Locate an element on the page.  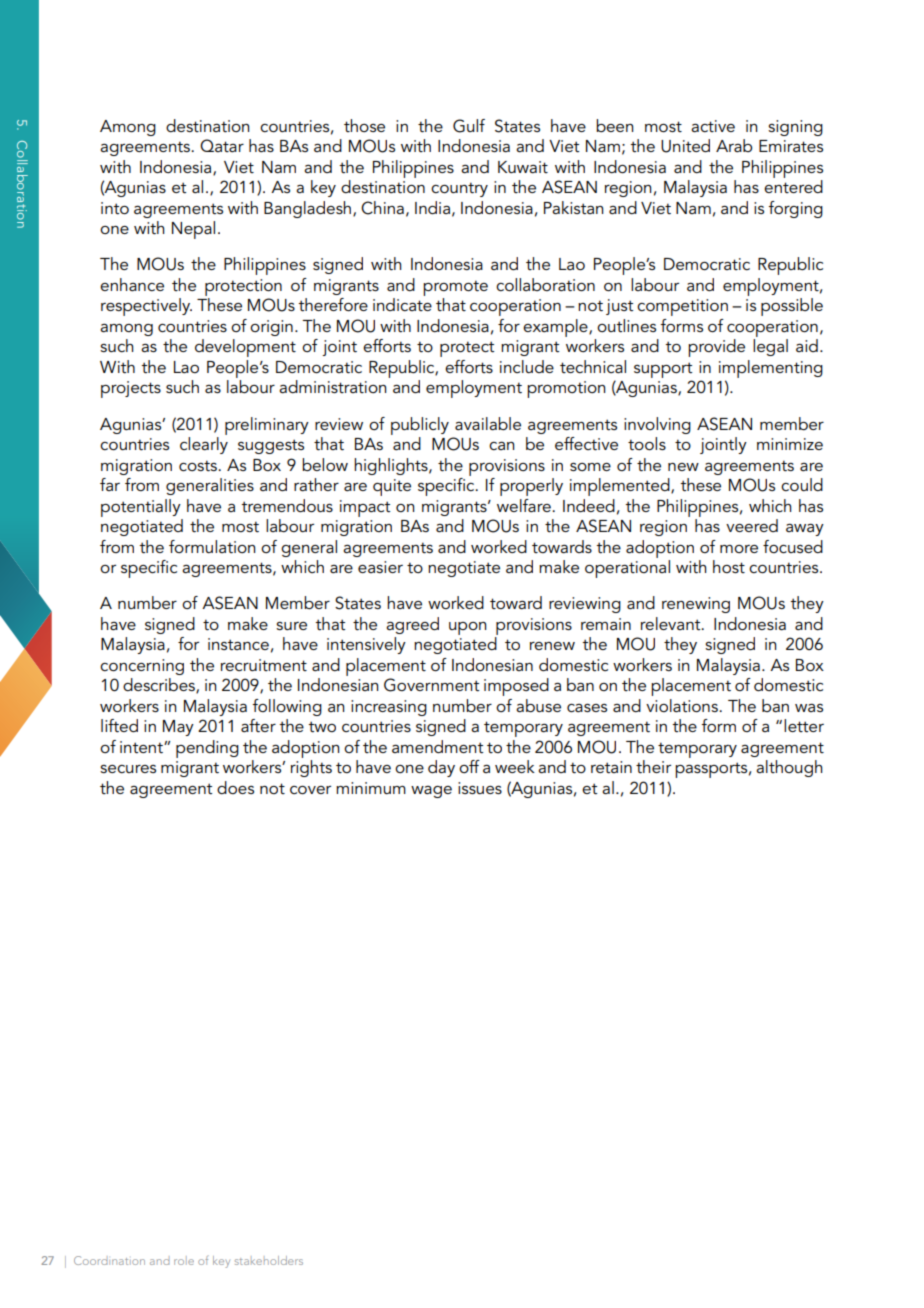
Arab is located at coordinates (734, 145).
